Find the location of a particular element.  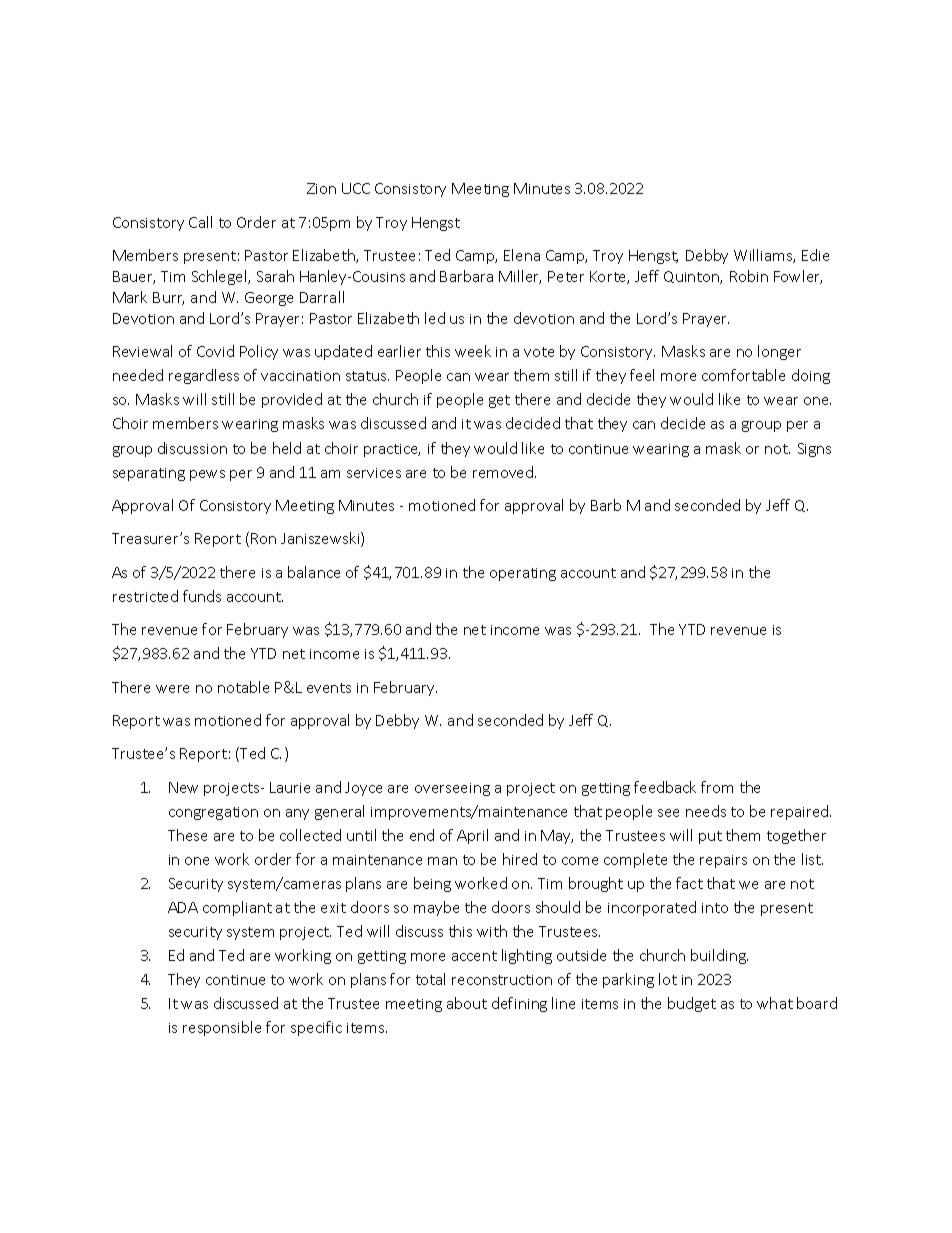

operating is located at coordinates (523, 574).
